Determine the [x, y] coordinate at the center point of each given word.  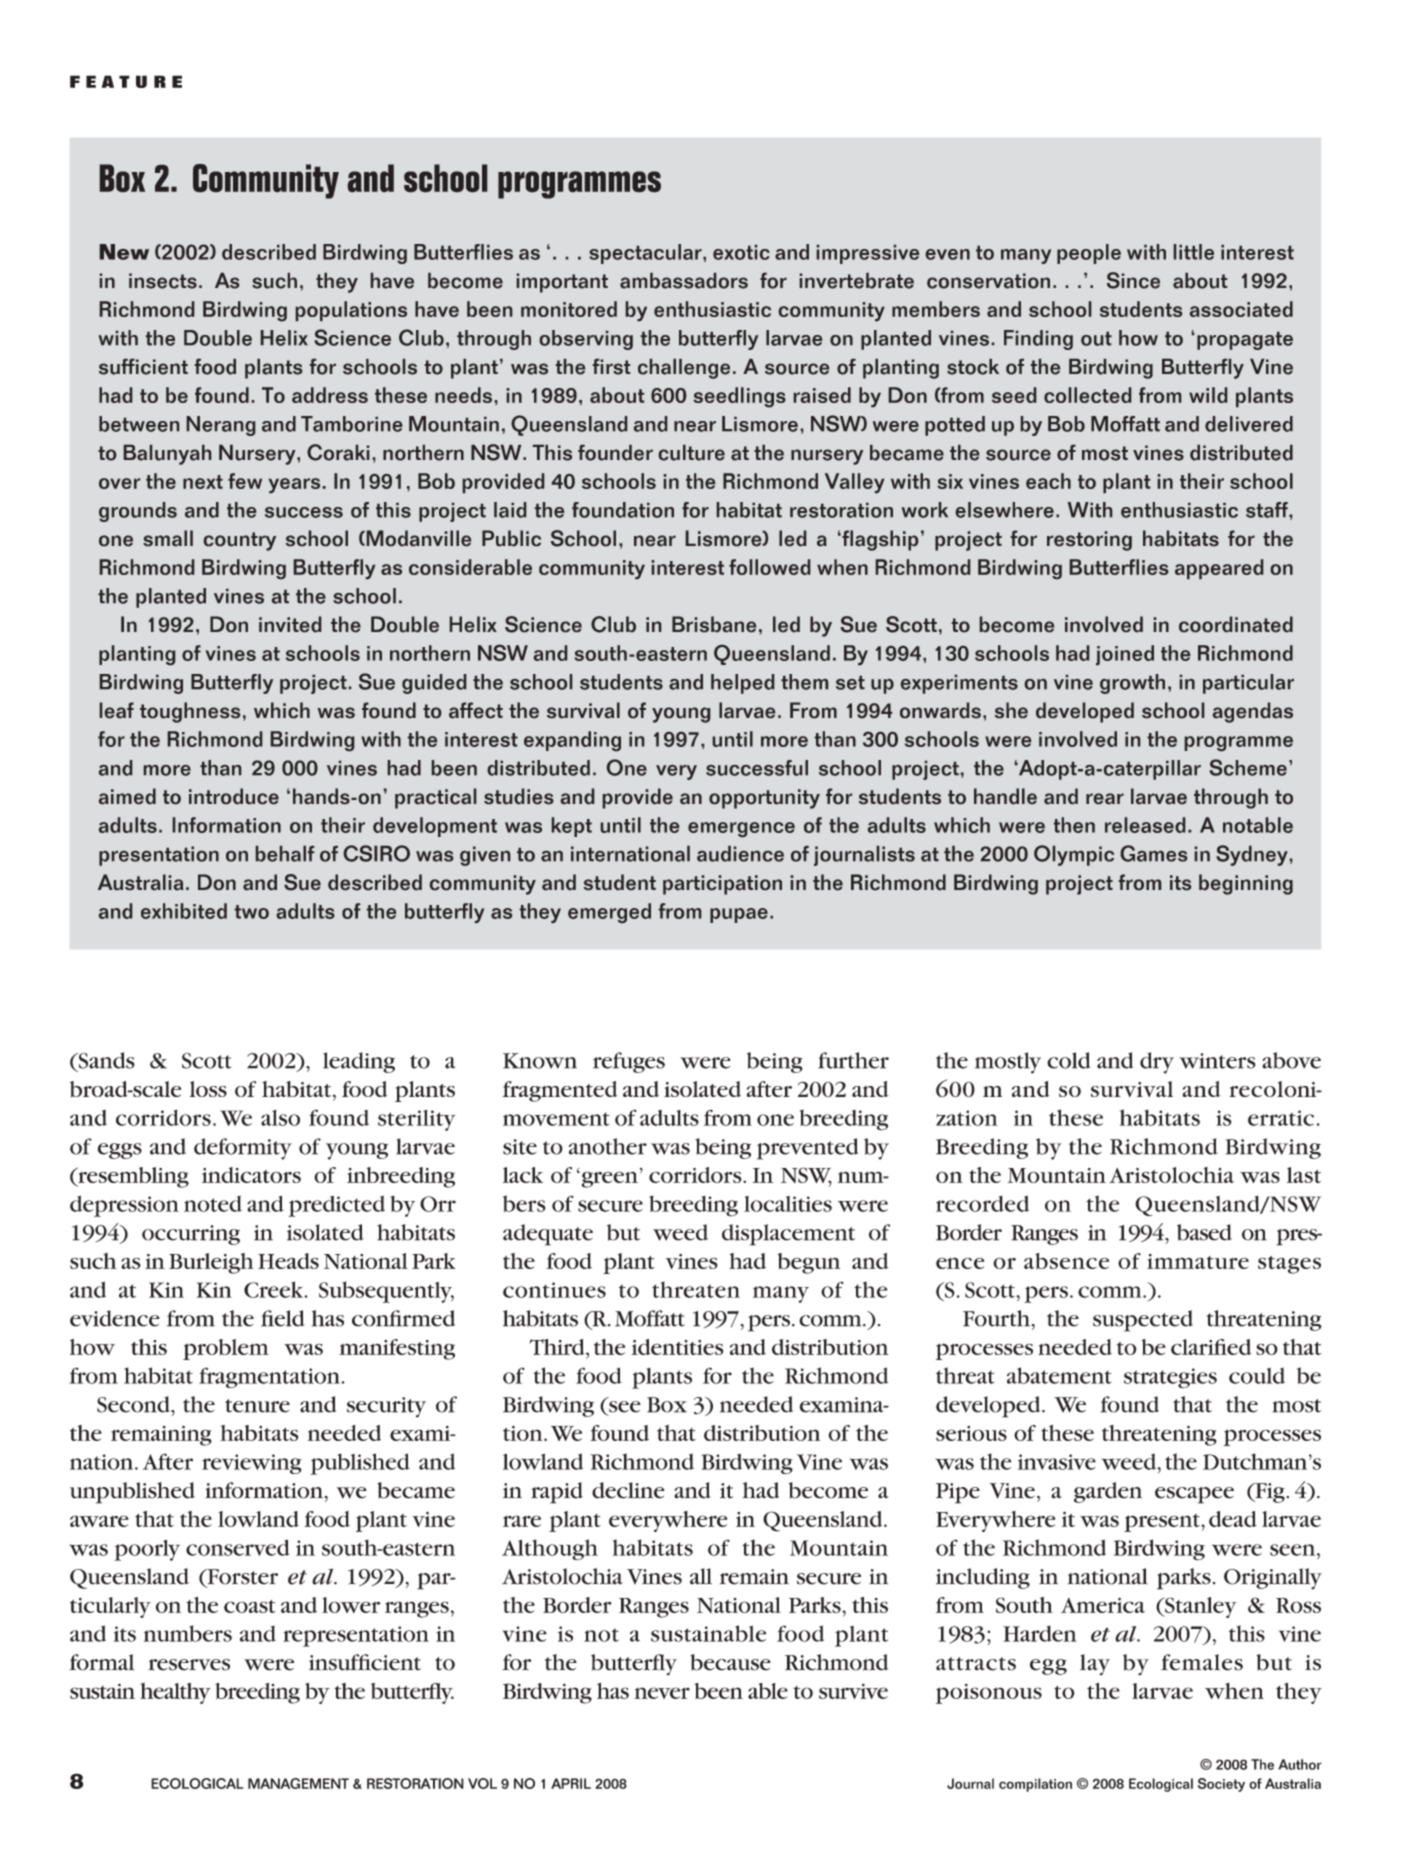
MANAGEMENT [298, 1783]
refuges [629, 1062]
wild [1208, 395]
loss [208, 1089]
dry [1157, 1063]
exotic [741, 252]
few [245, 481]
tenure [257, 1406]
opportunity [764, 799]
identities [678, 1347]
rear [1105, 798]
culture [692, 453]
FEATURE [126, 81]
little [1194, 252]
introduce [234, 796]
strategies [1170, 1378]
